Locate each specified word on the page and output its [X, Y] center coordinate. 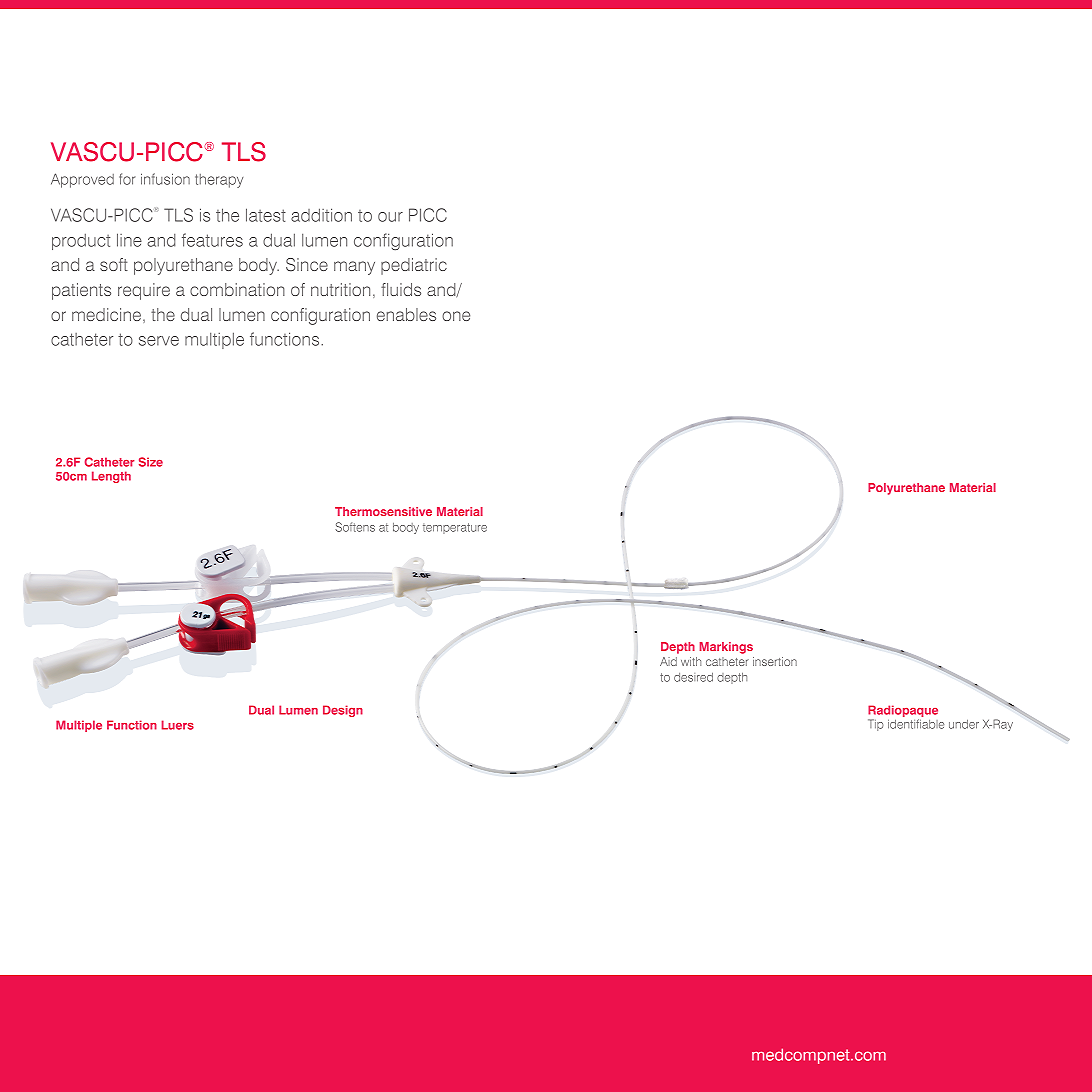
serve [159, 341]
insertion [775, 661]
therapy [219, 181]
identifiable [916, 724]
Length [111, 477]
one [456, 316]
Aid [668, 661]
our [390, 217]
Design [343, 711]
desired [693, 677]
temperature [455, 528]
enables [406, 314]
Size [151, 462]
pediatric [414, 266]
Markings [726, 648]
